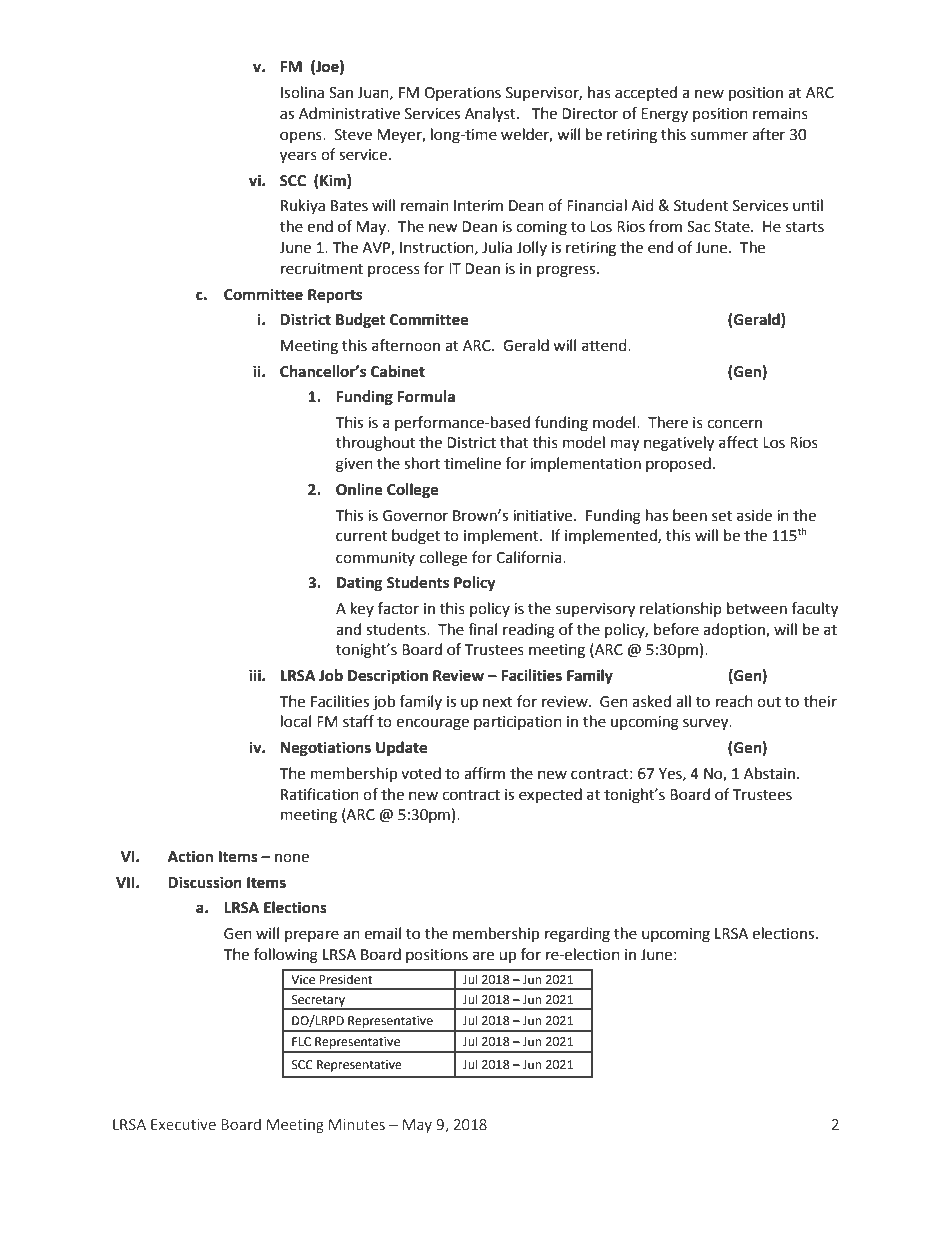 The image size is (952, 1233). I want to click on affirm, so click(484, 773).
